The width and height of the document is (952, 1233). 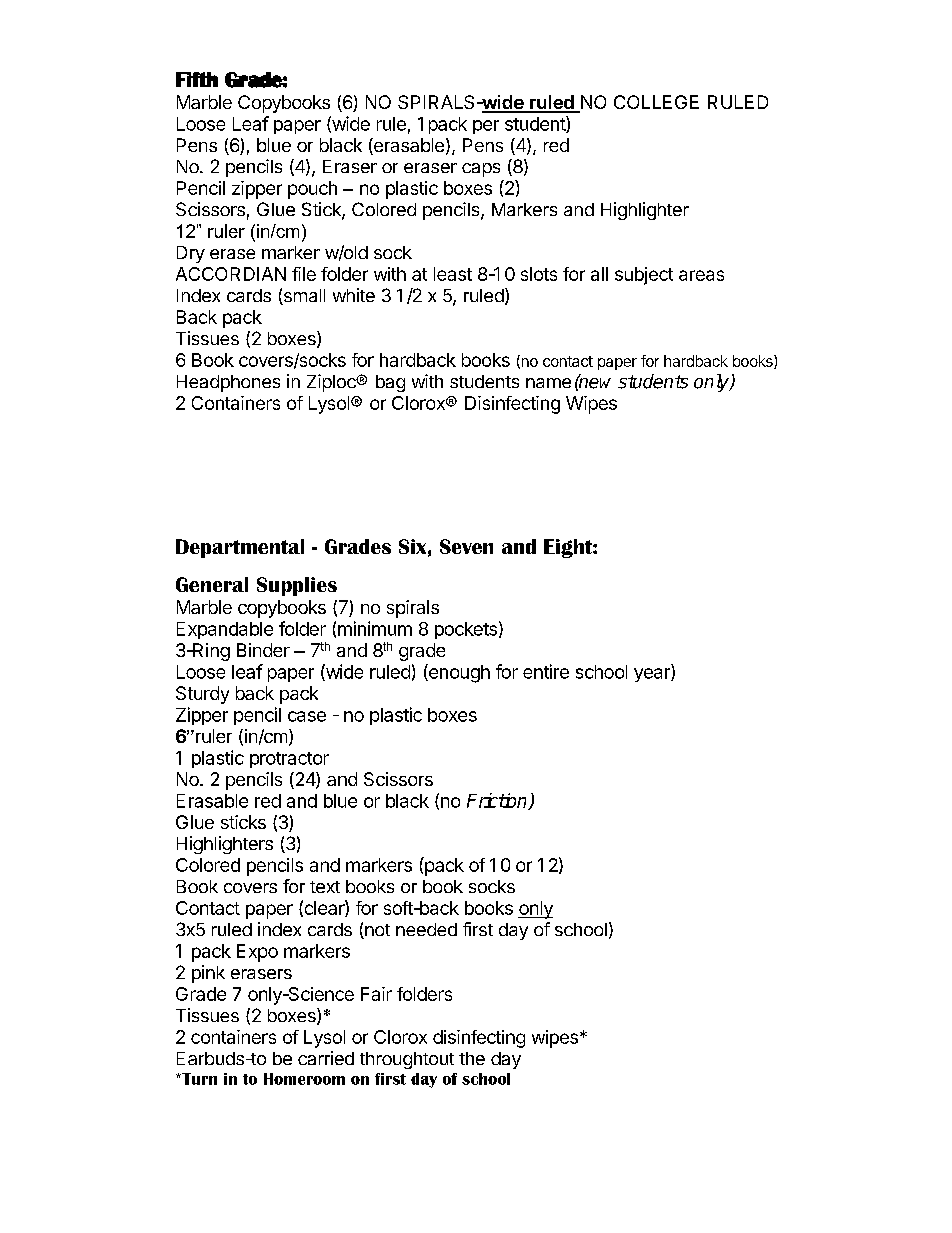 I want to click on Seven, so click(x=466, y=546).
